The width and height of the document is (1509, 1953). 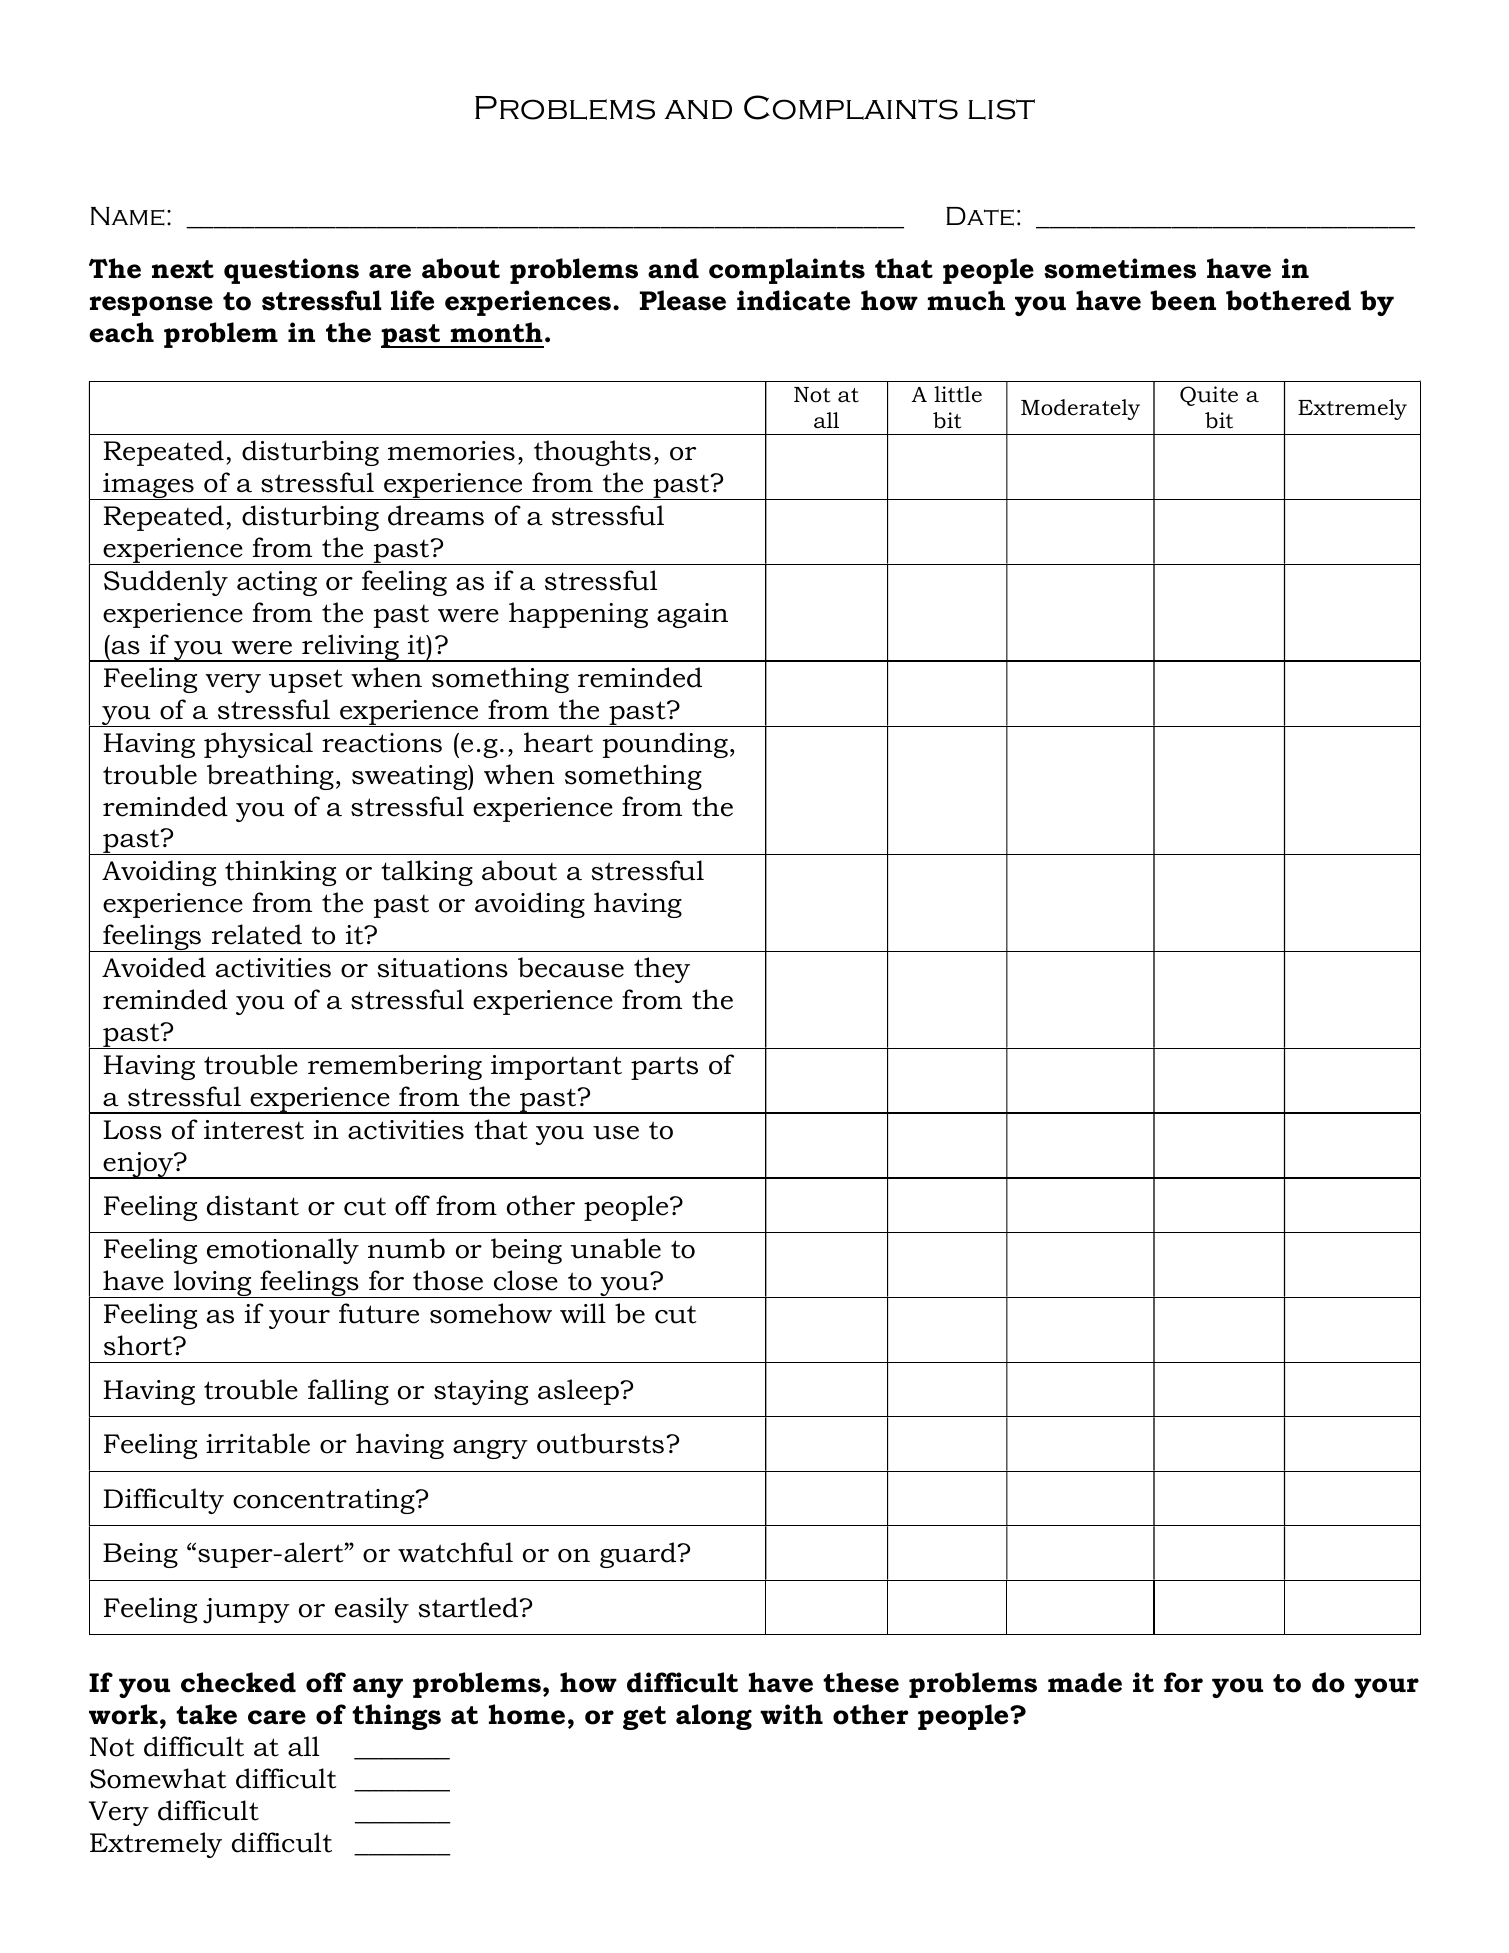 I want to click on made, so click(x=1085, y=1682).
